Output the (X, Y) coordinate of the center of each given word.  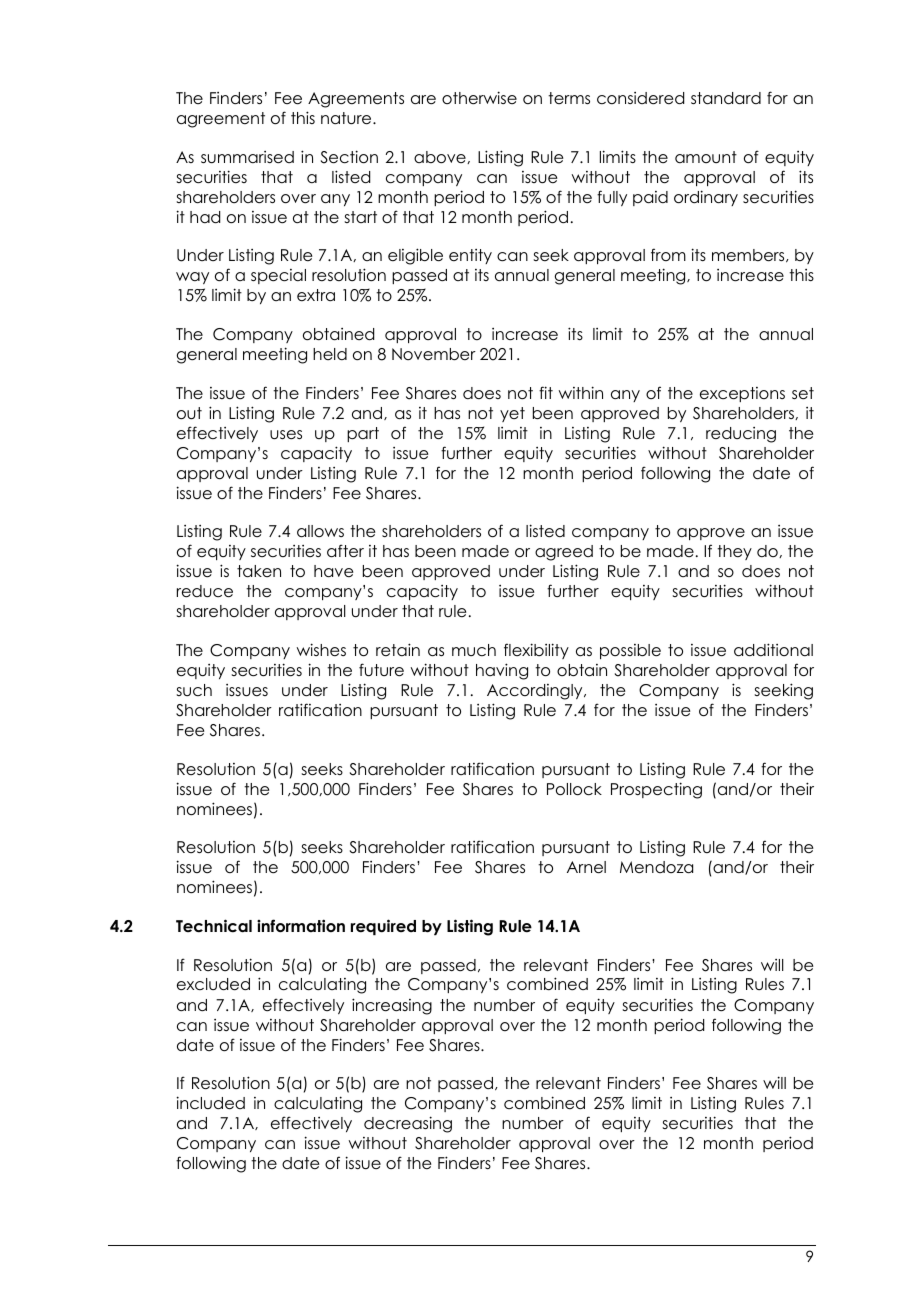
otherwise (479, 98)
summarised (247, 157)
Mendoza (656, 867)
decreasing (408, 1124)
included (210, 1103)
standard (726, 98)
